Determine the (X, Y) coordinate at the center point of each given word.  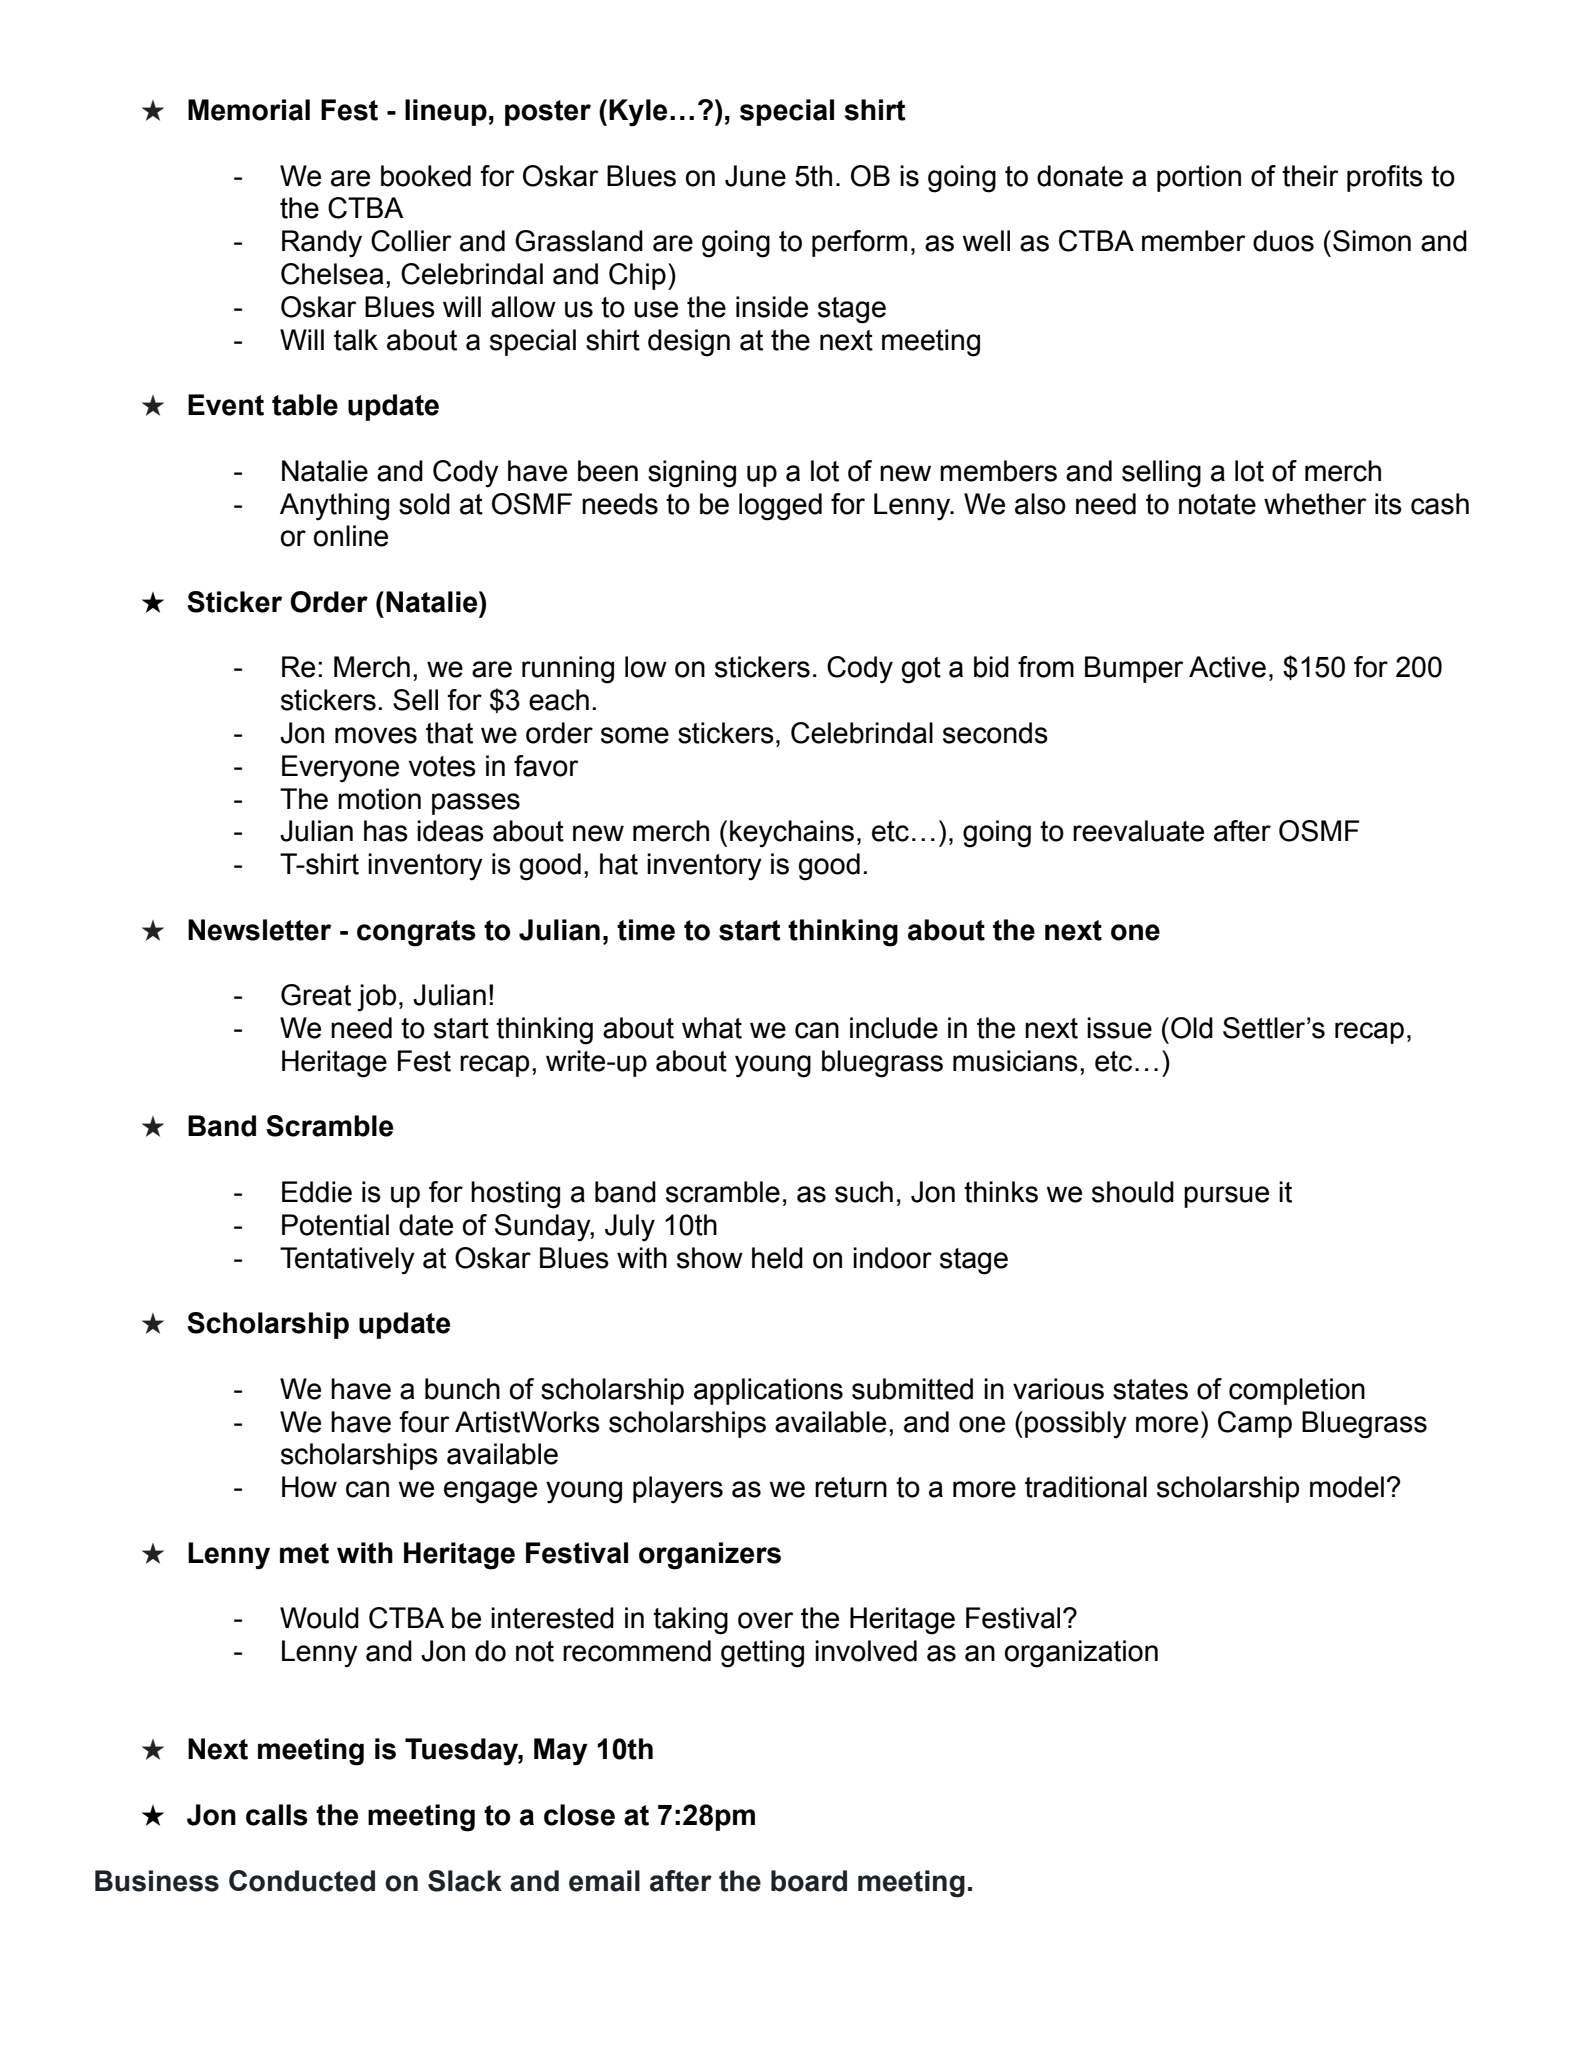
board (809, 1881)
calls (277, 1815)
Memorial (249, 110)
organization (1081, 1654)
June (755, 176)
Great (316, 995)
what (712, 1028)
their (1310, 176)
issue (1119, 1028)
